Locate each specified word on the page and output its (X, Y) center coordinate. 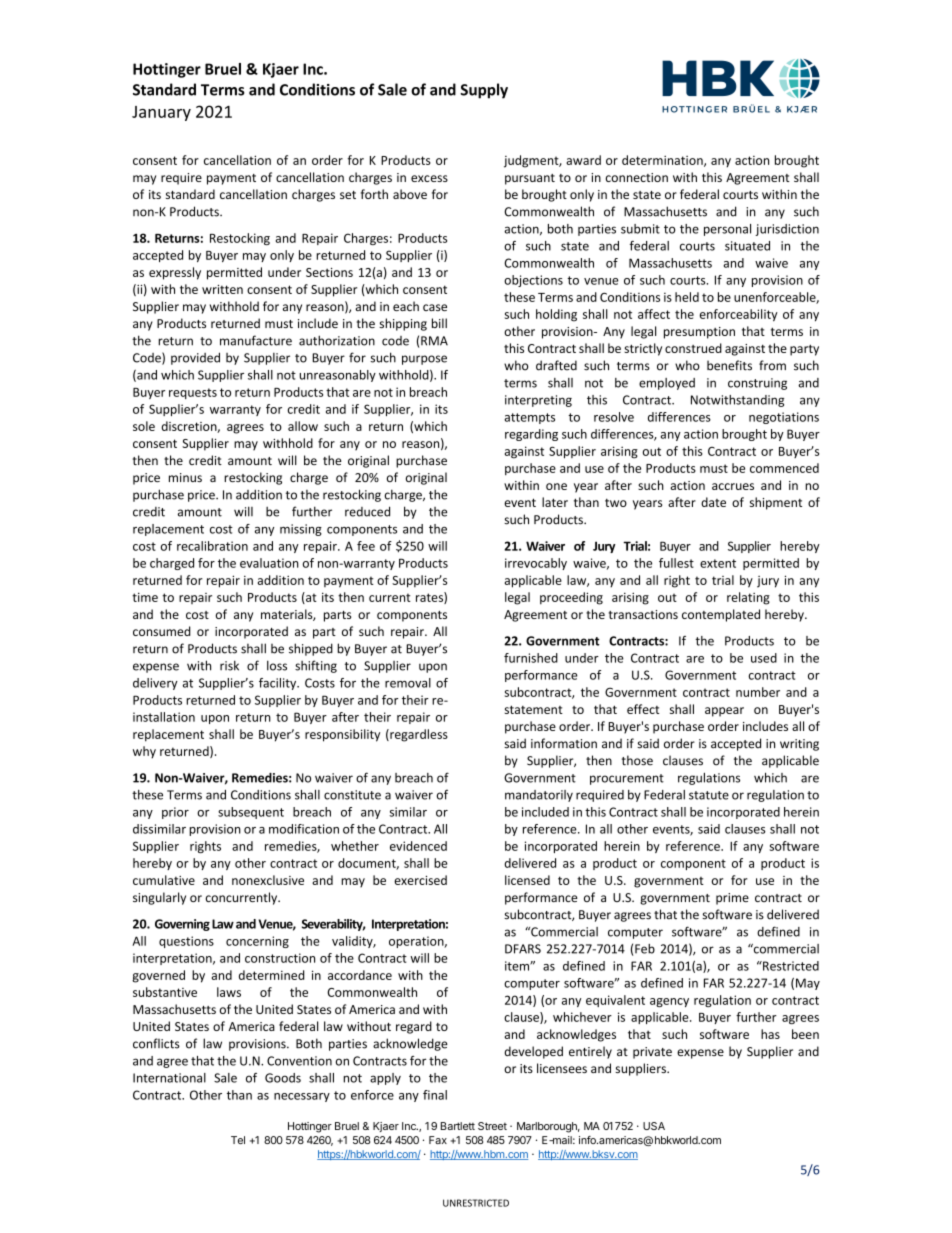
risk (229, 665)
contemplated (721, 615)
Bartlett (458, 1126)
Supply (484, 91)
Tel (238, 1140)
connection (637, 177)
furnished (531, 658)
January (161, 113)
